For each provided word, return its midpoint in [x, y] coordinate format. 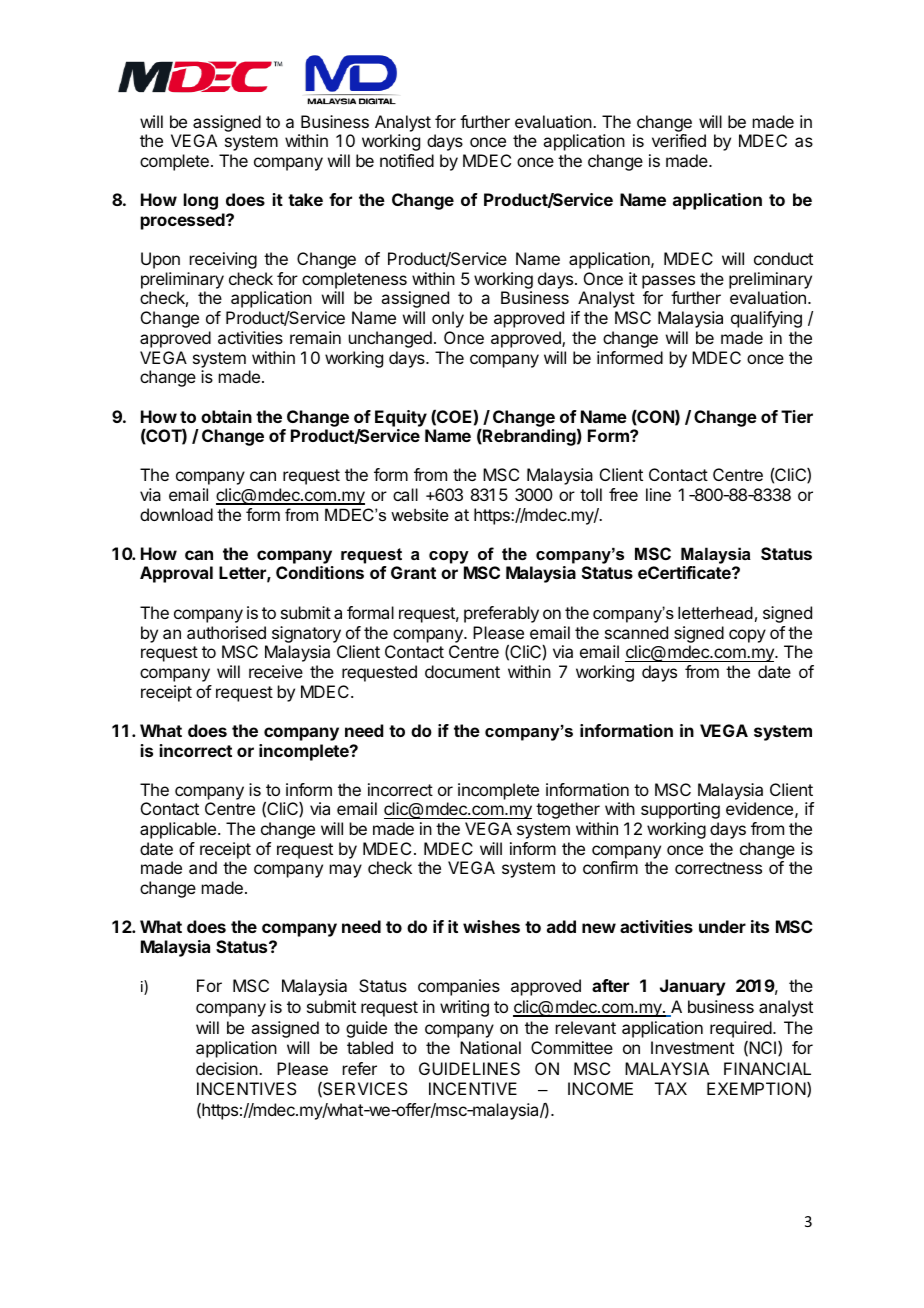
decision [228, 1068]
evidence [759, 808]
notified [407, 160]
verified [679, 140]
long [201, 201]
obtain [226, 416]
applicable [178, 830]
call [405, 494]
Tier [797, 416]
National [490, 1047]
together [568, 810]
